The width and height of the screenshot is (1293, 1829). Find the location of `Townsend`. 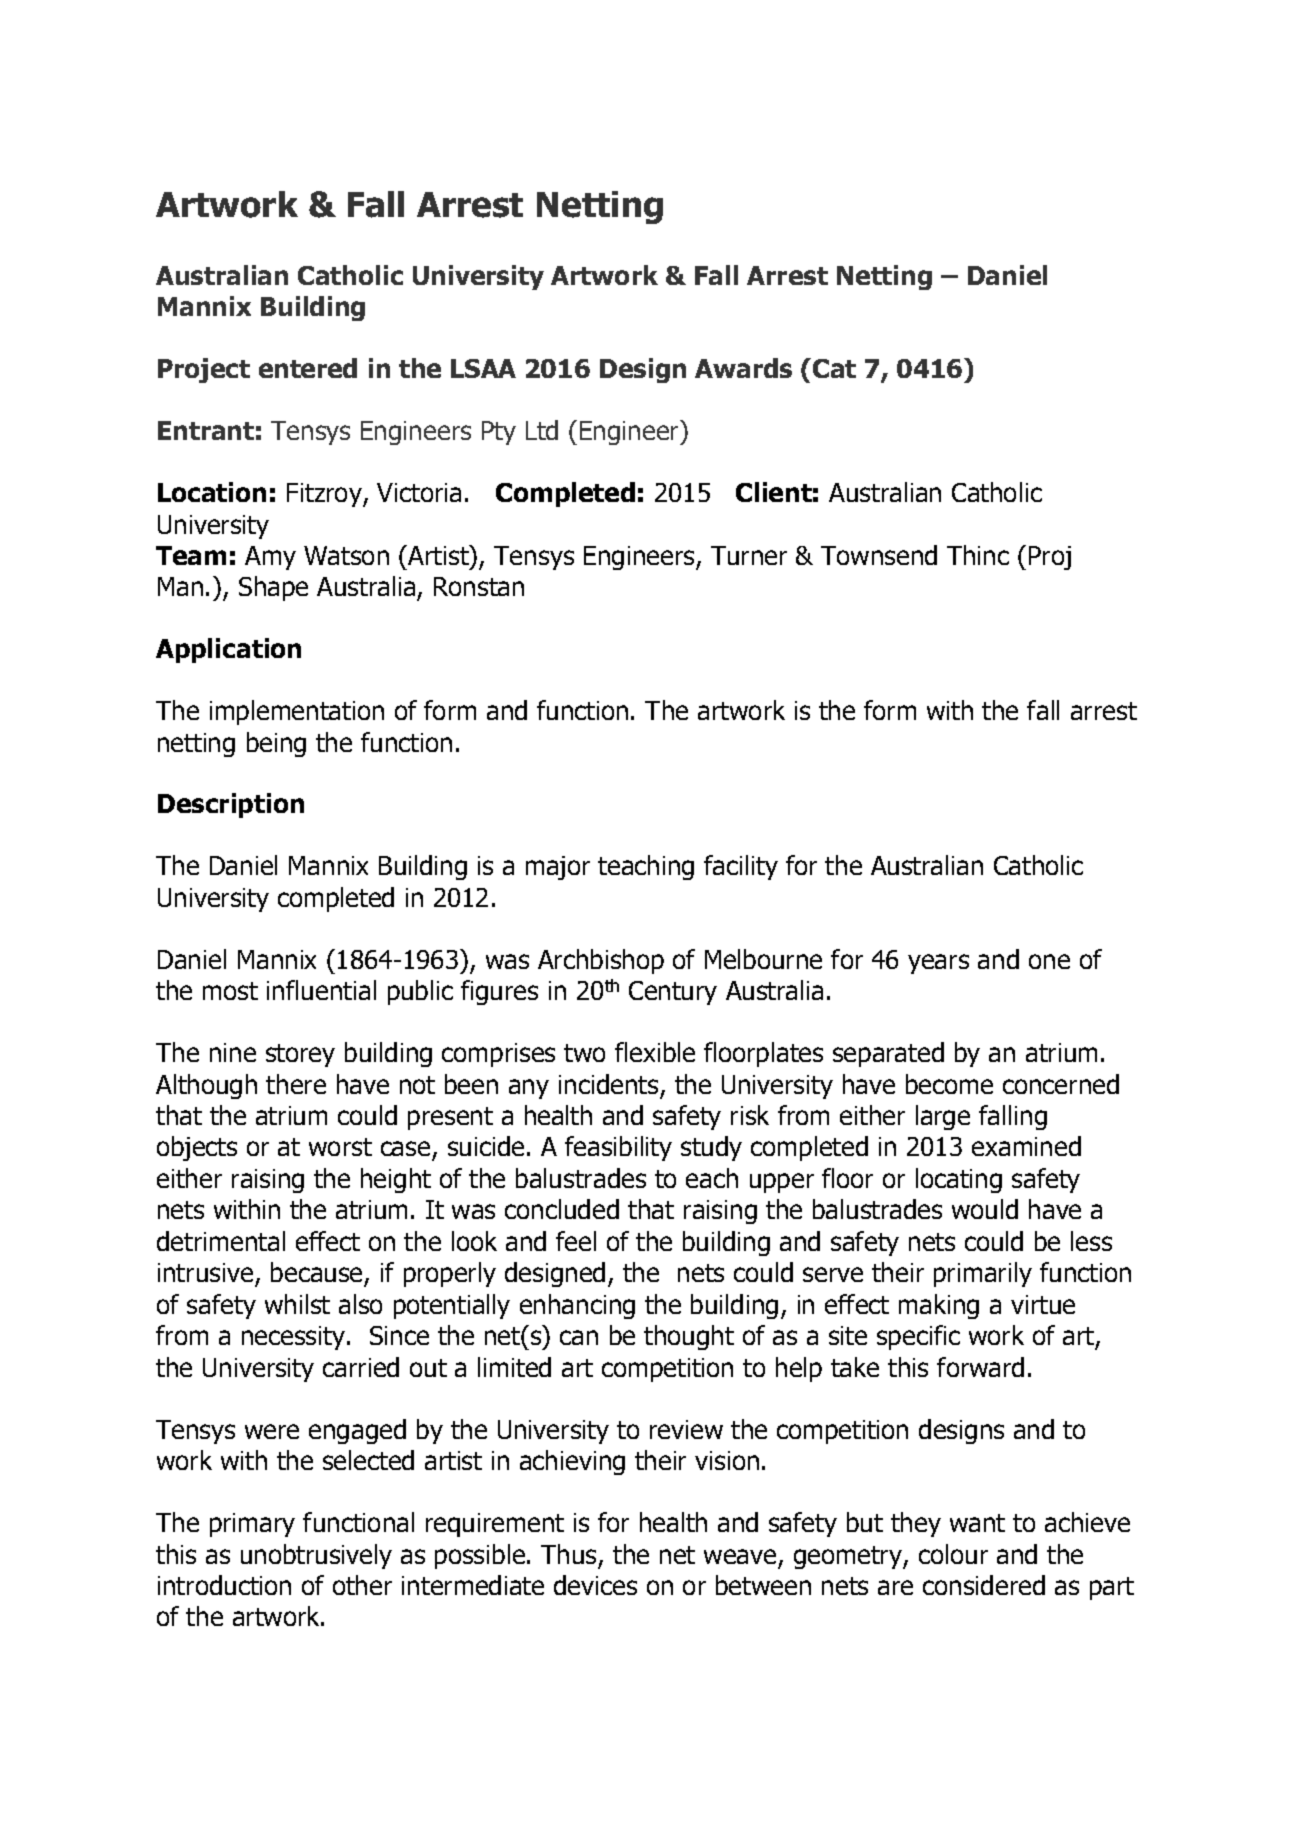

Townsend is located at coordinates (879, 555).
